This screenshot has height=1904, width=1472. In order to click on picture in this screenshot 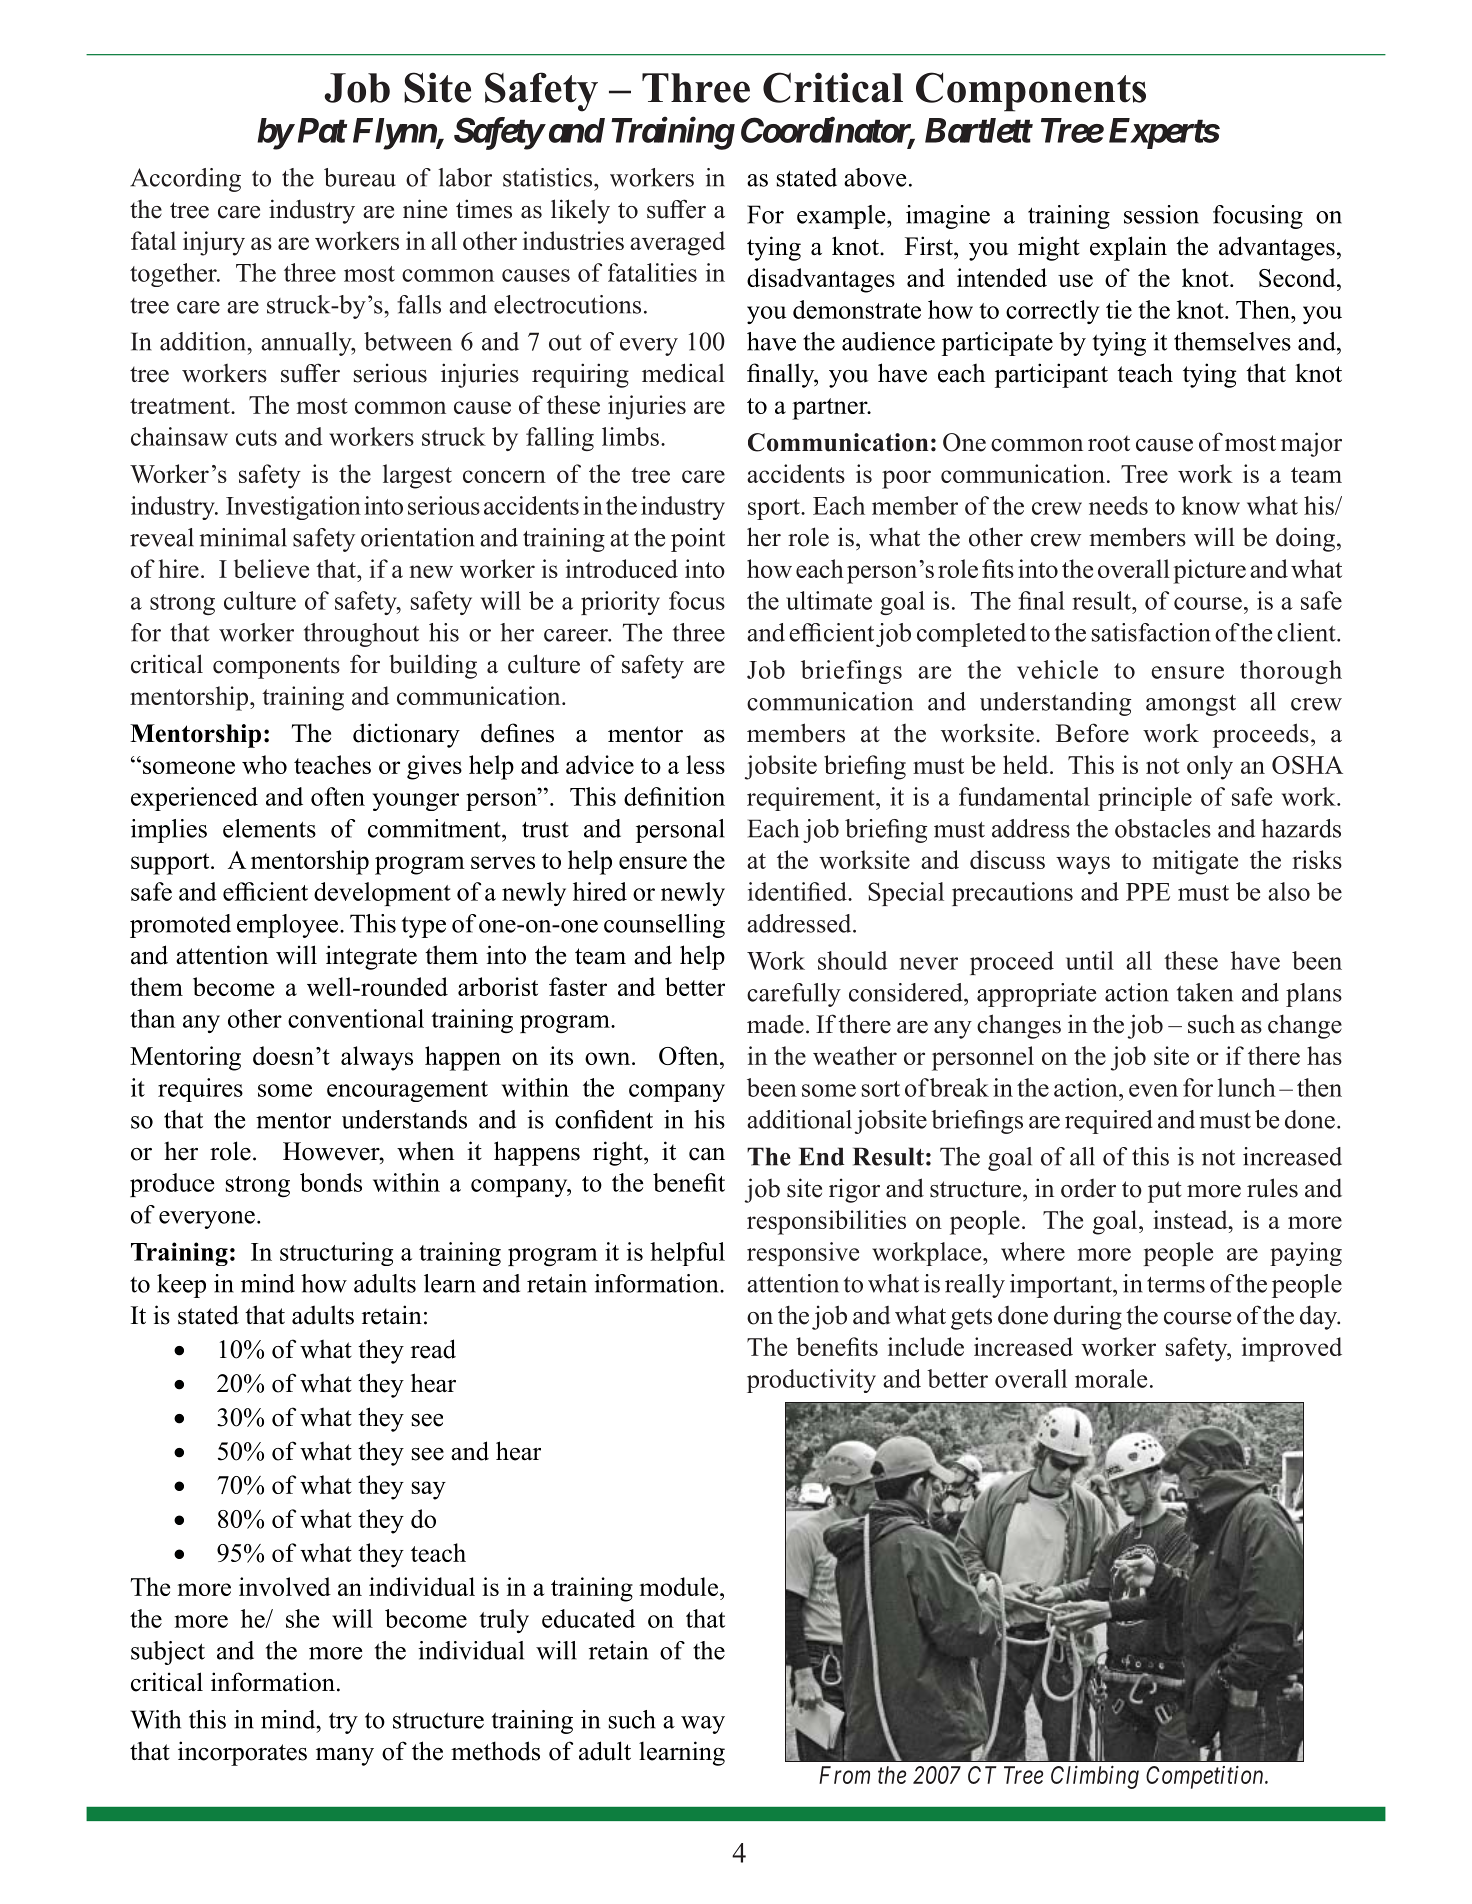, I will do `click(1209, 571)`.
